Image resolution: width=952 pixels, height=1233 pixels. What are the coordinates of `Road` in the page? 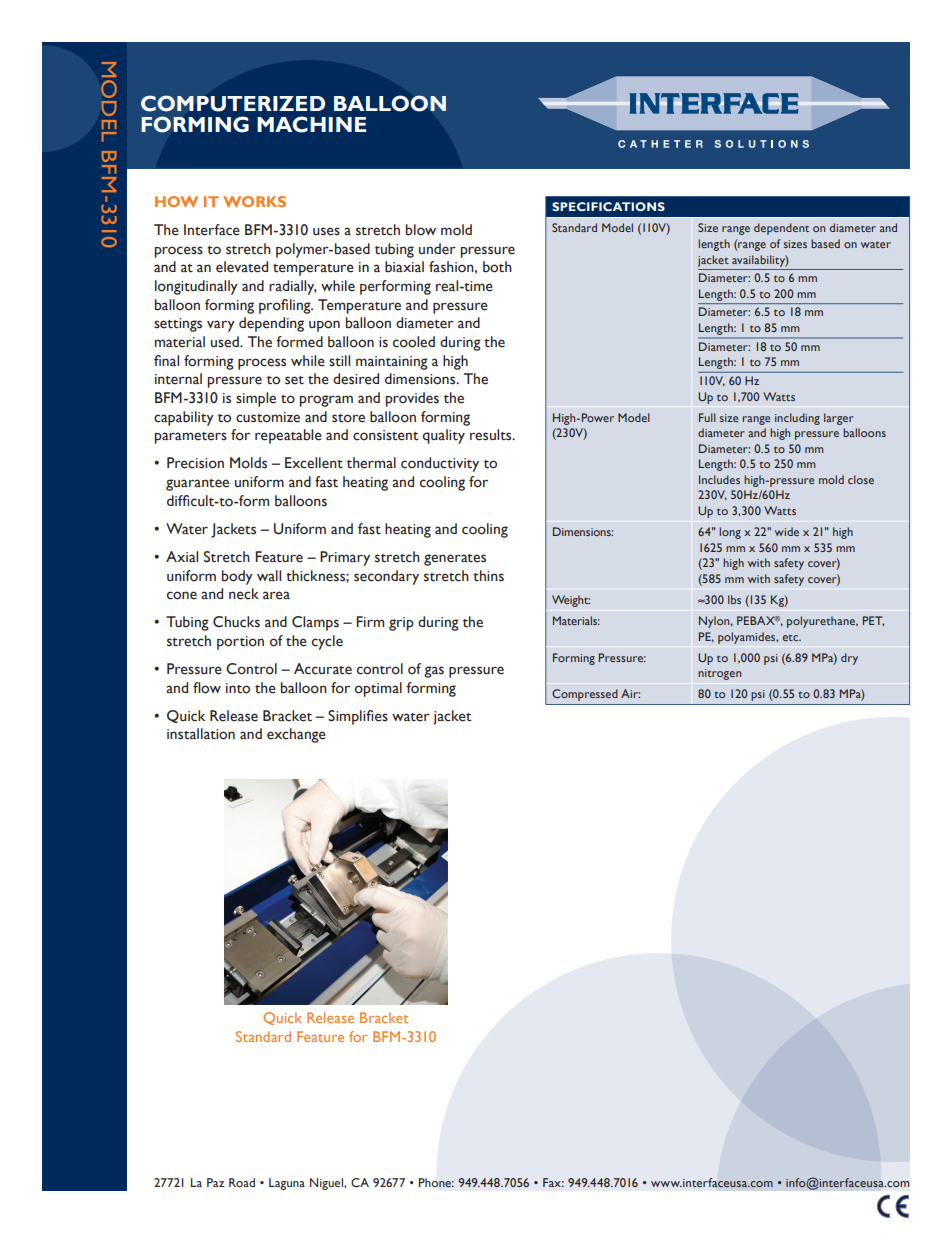 It's located at (242, 1182).
